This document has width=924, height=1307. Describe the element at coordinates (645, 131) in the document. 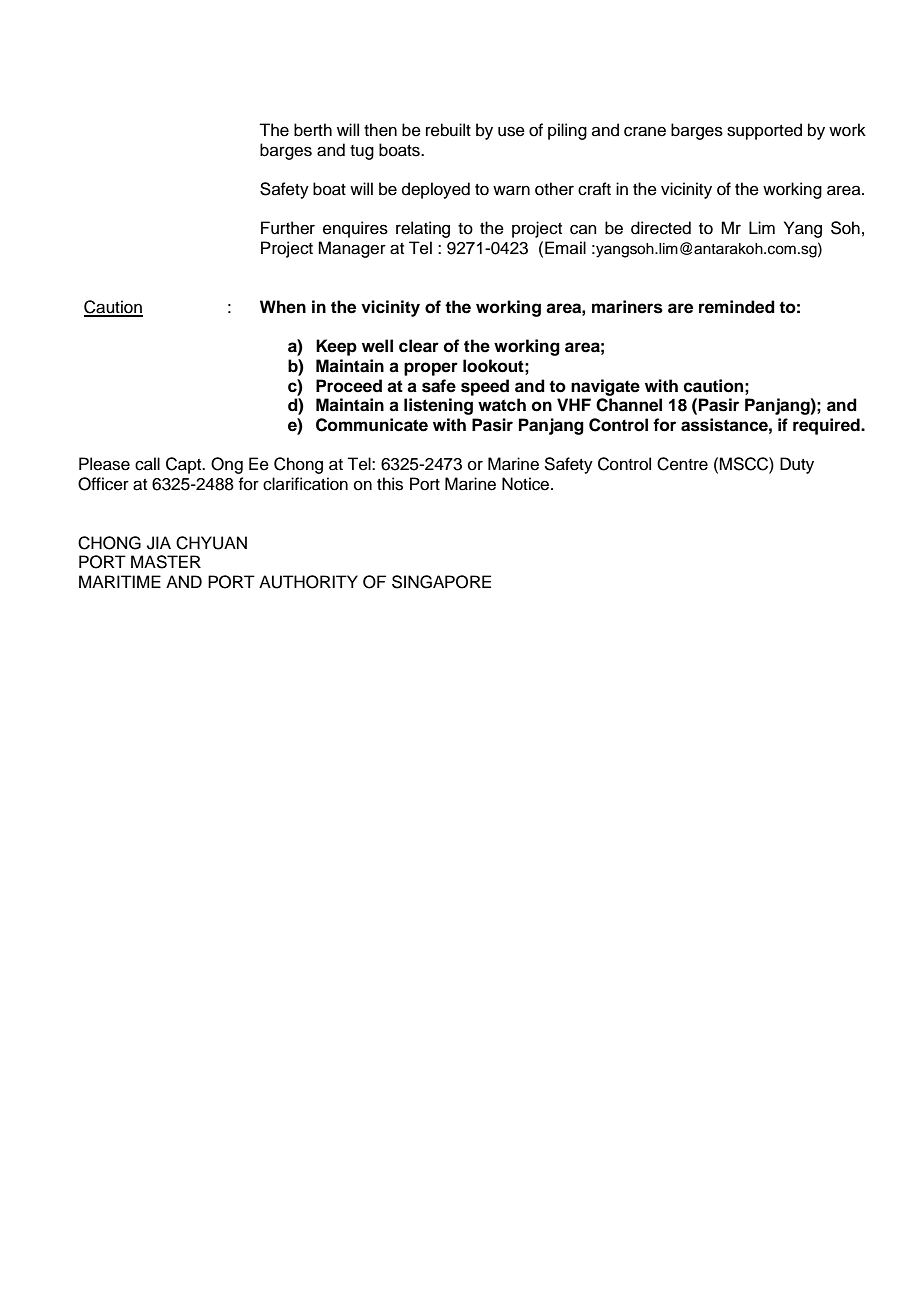

I see `crane` at that location.
